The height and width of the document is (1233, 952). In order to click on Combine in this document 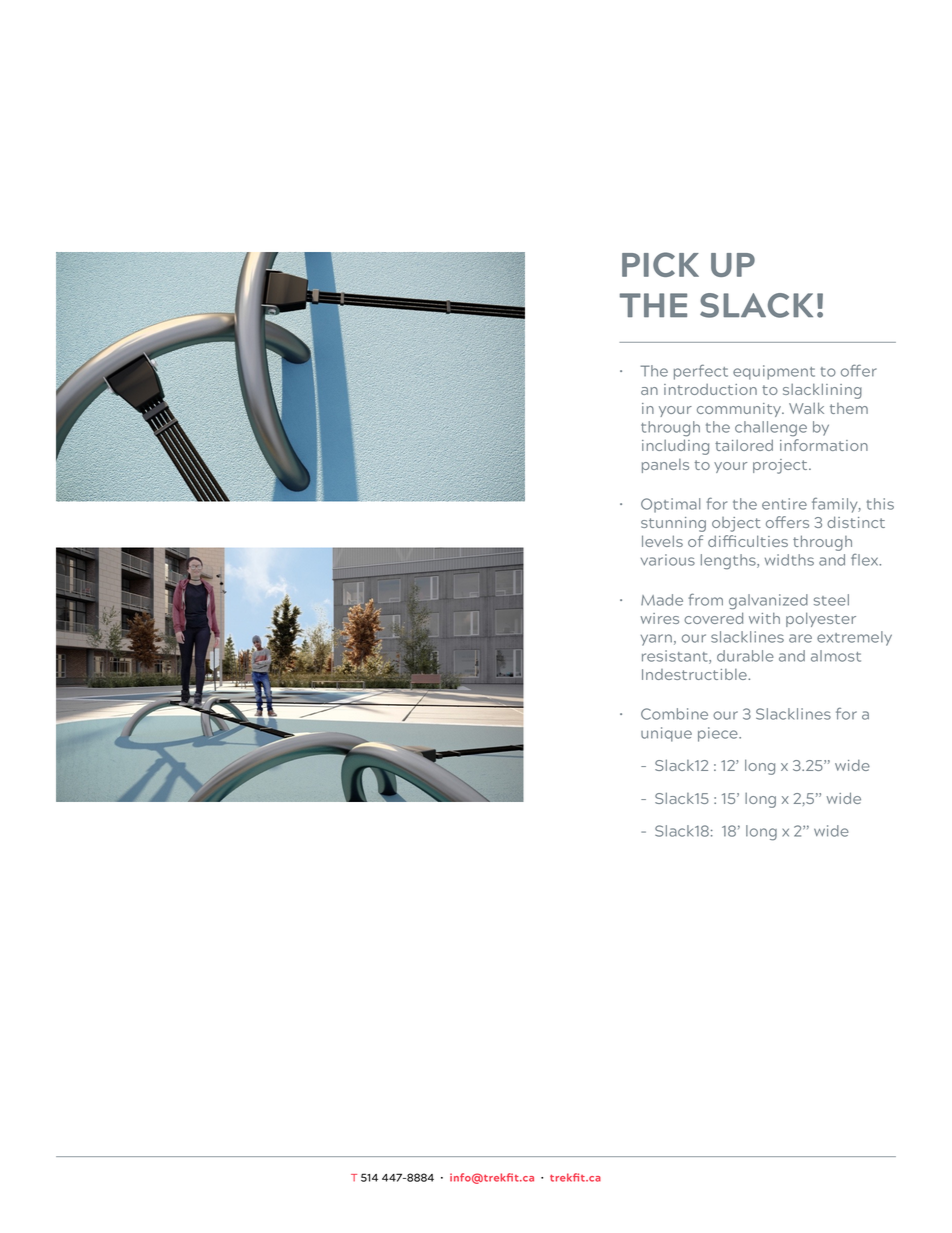, I will do `click(674, 714)`.
